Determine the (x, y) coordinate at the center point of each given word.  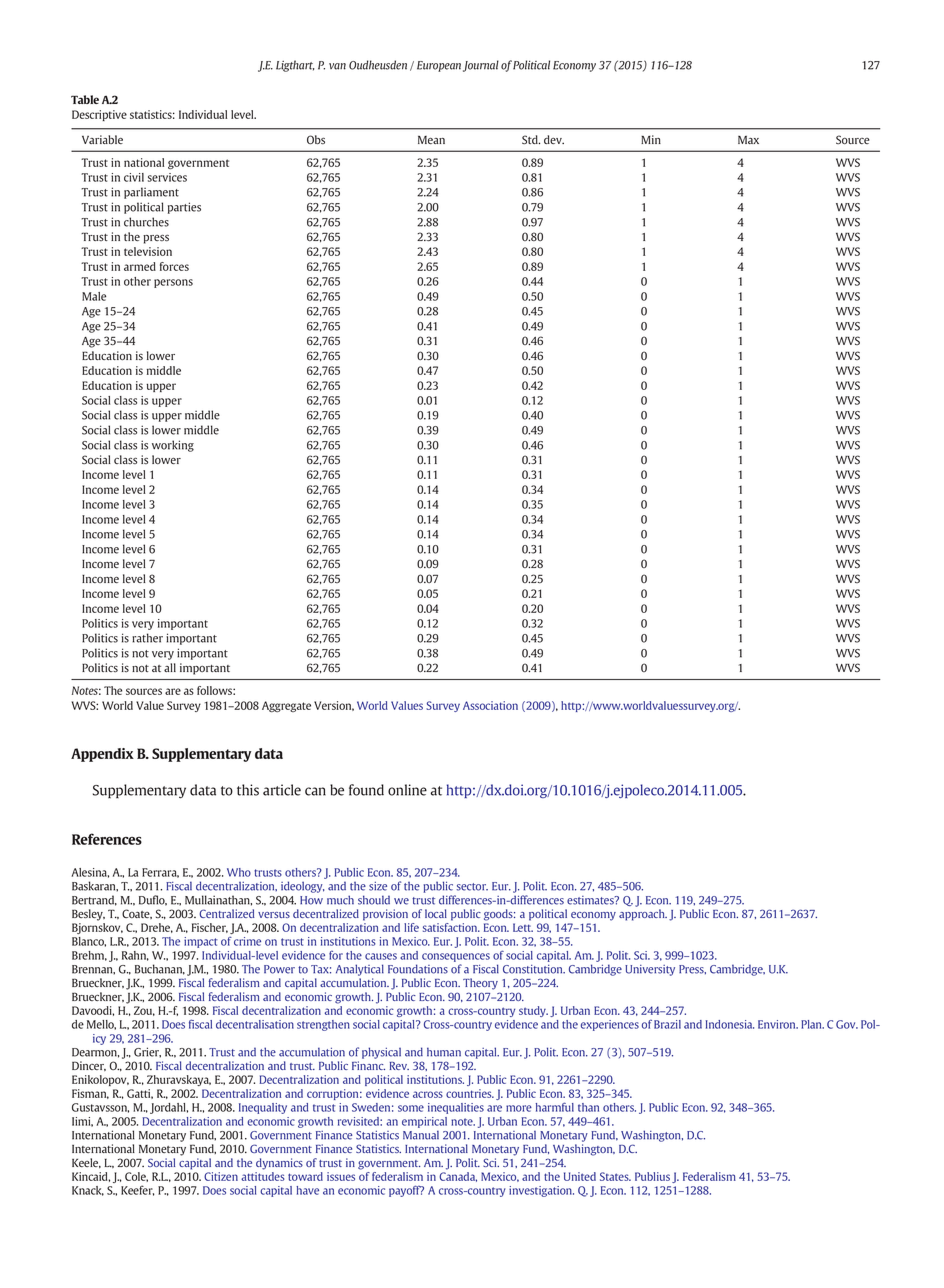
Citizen (221, 1176)
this (248, 790)
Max (748, 140)
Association (490, 705)
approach (643, 915)
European (439, 66)
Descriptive (99, 115)
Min (651, 139)
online (407, 790)
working (173, 446)
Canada (458, 1175)
